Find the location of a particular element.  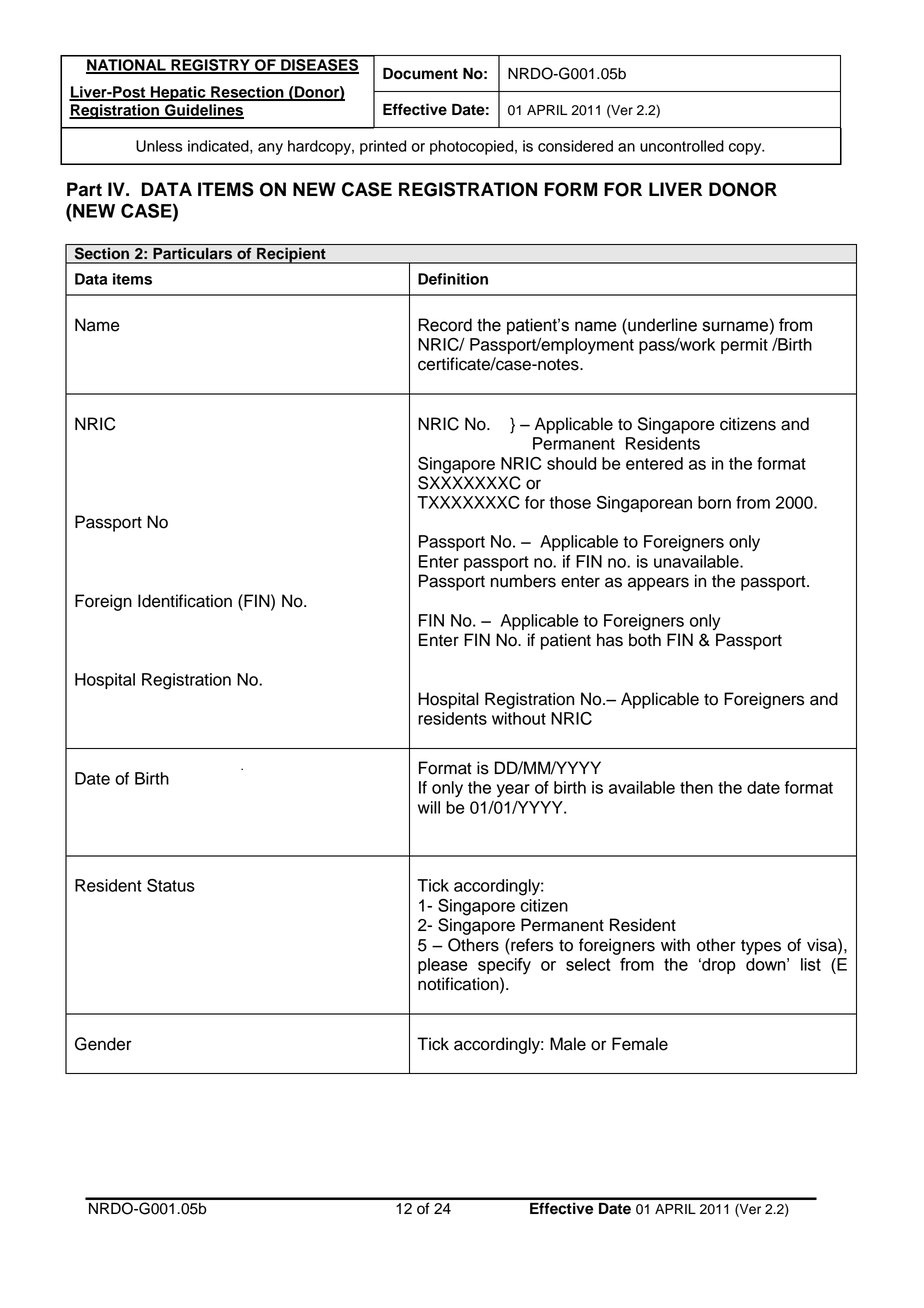

Gender is located at coordinates (103, 1044).
